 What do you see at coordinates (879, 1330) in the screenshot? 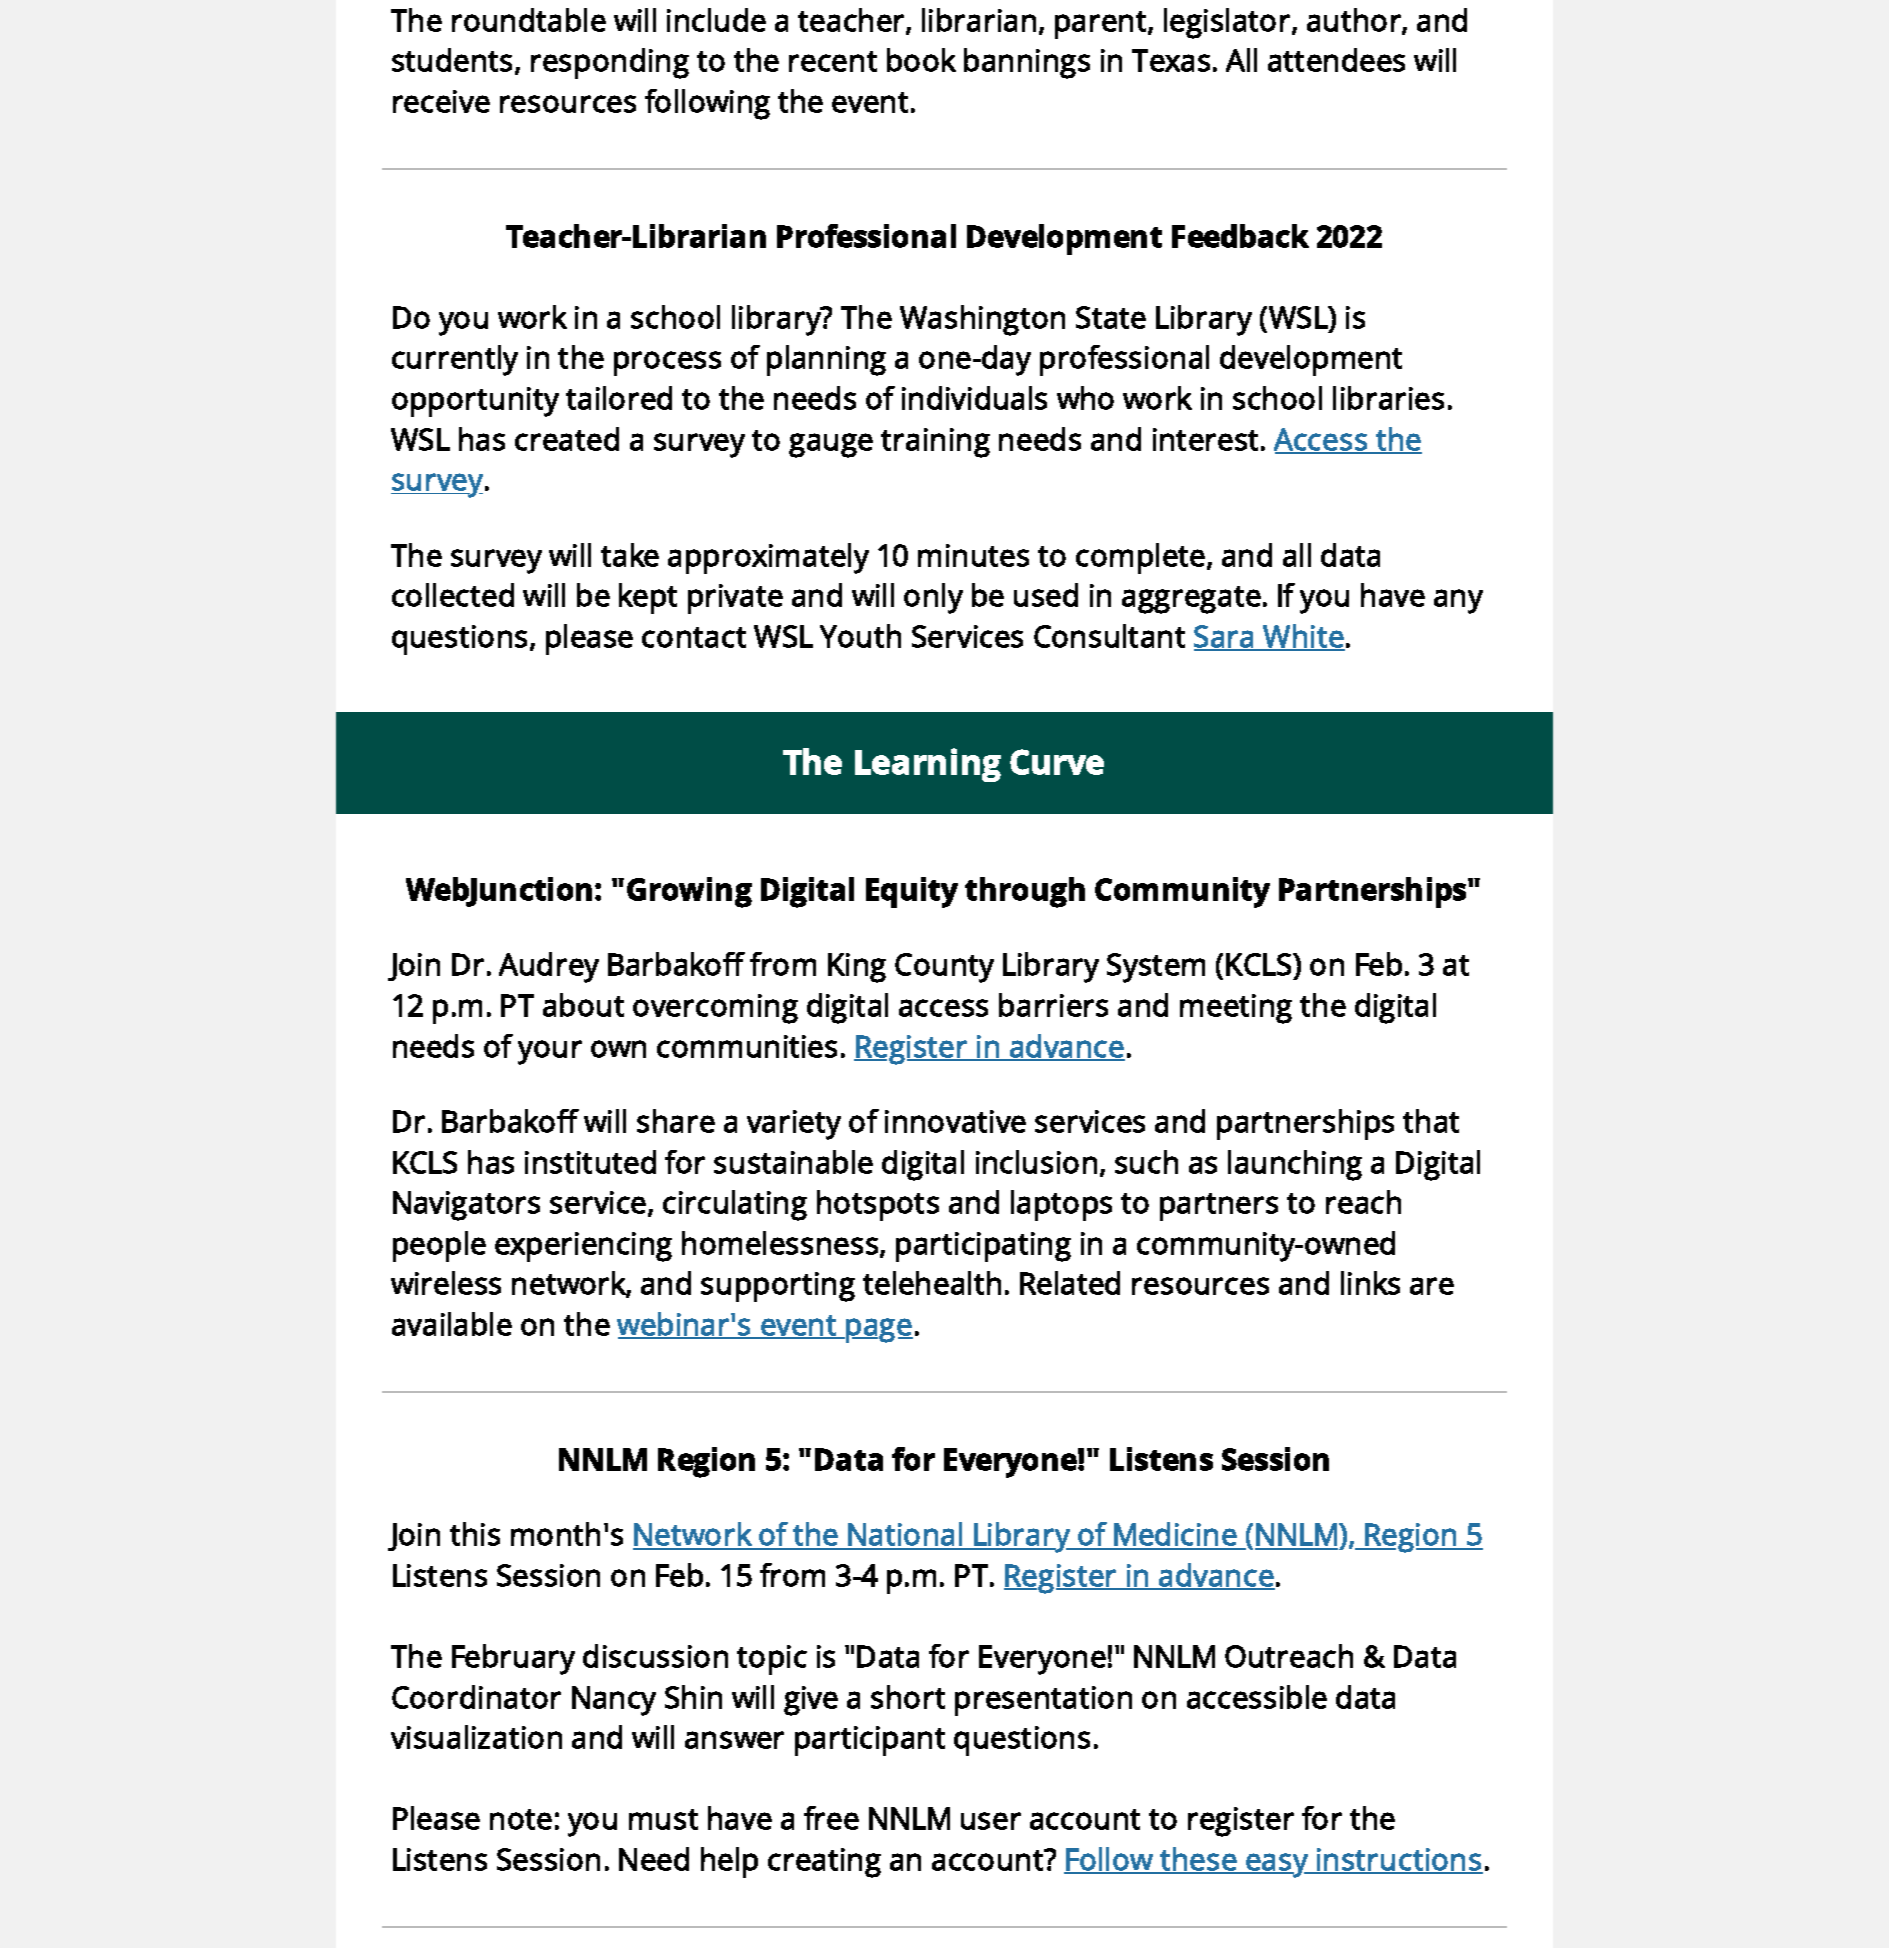
I see `page` at bounding box center [879, 1330].
